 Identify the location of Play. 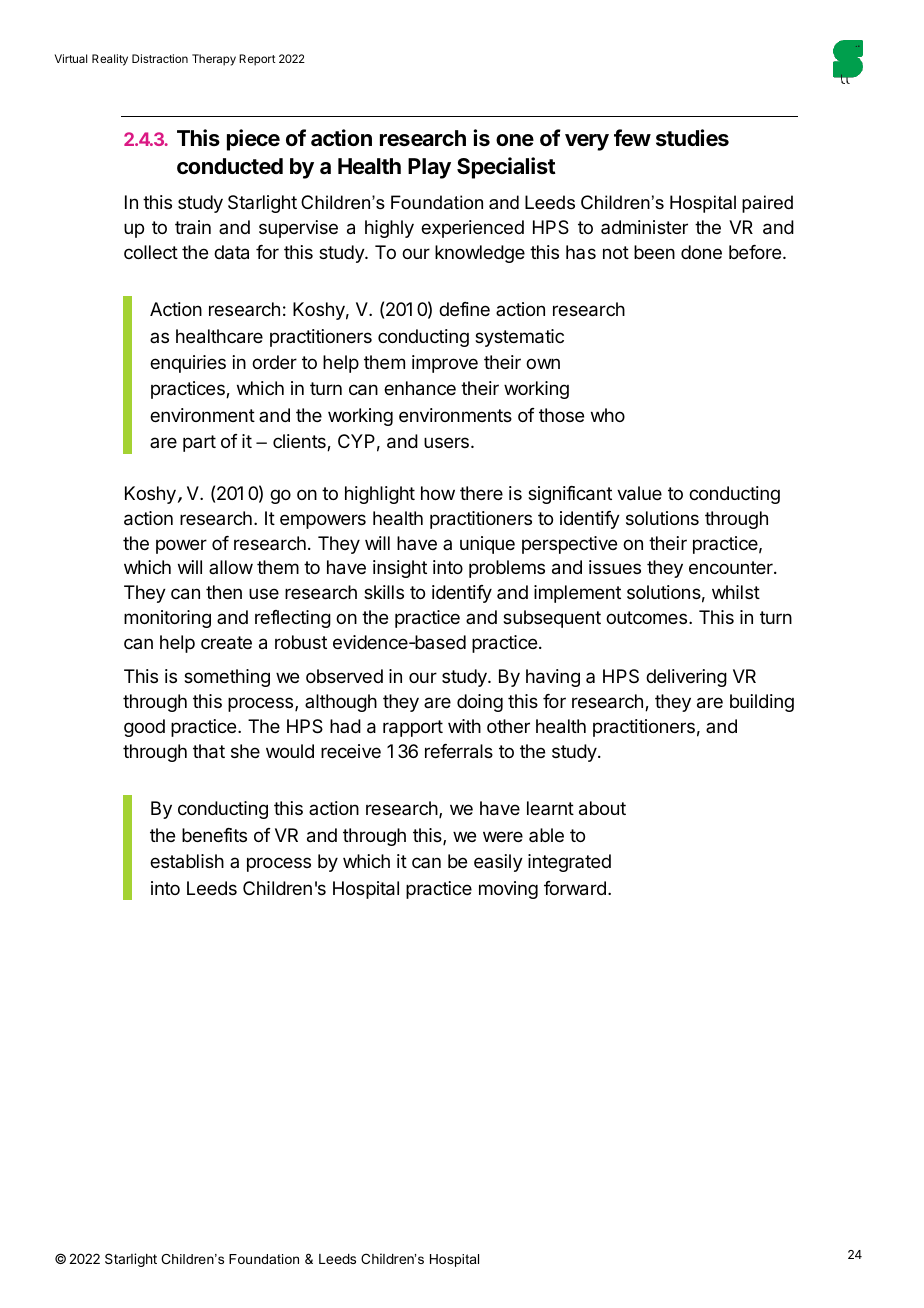
(429, 168).
